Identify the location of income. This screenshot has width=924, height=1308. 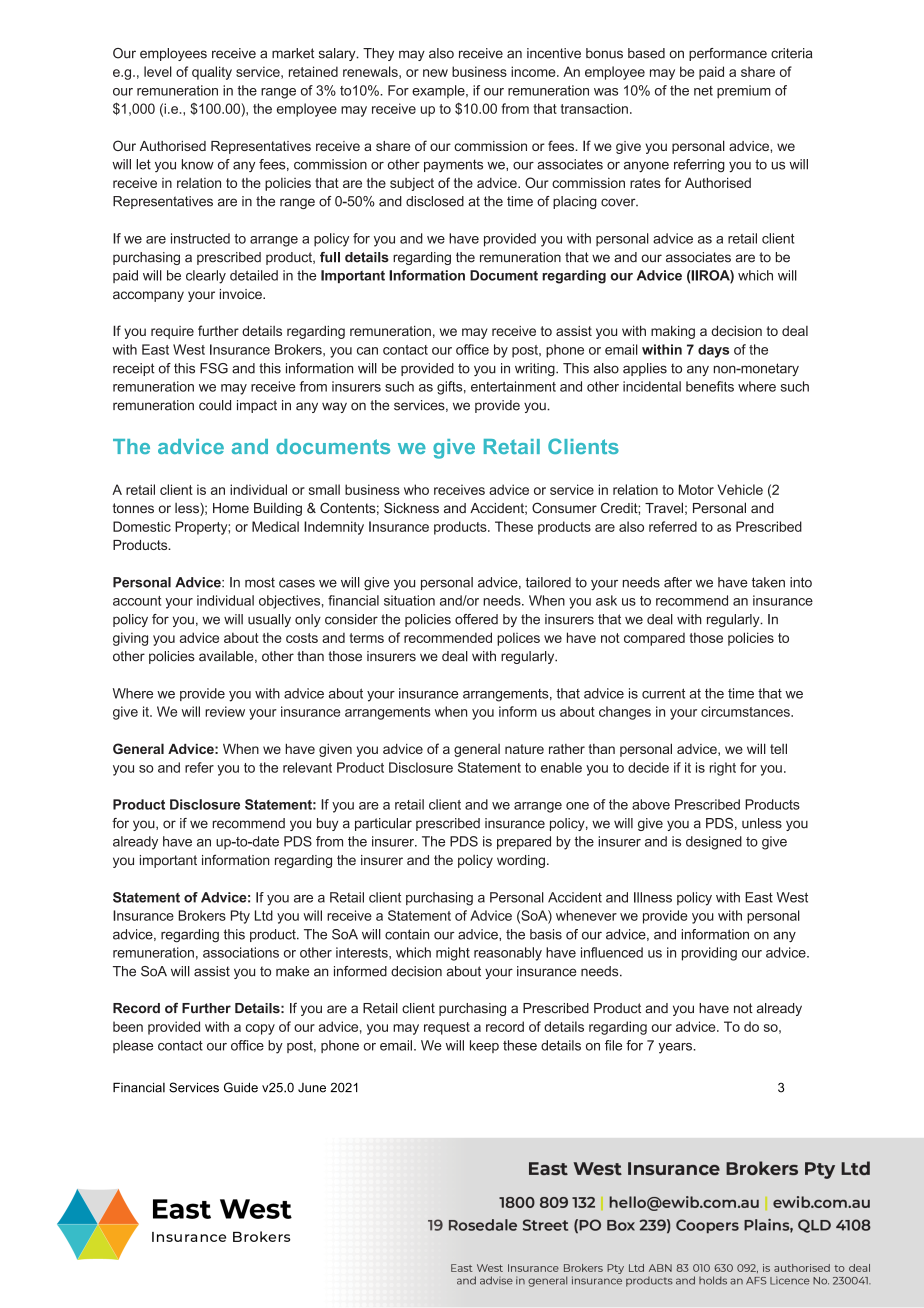
(534, 71).
